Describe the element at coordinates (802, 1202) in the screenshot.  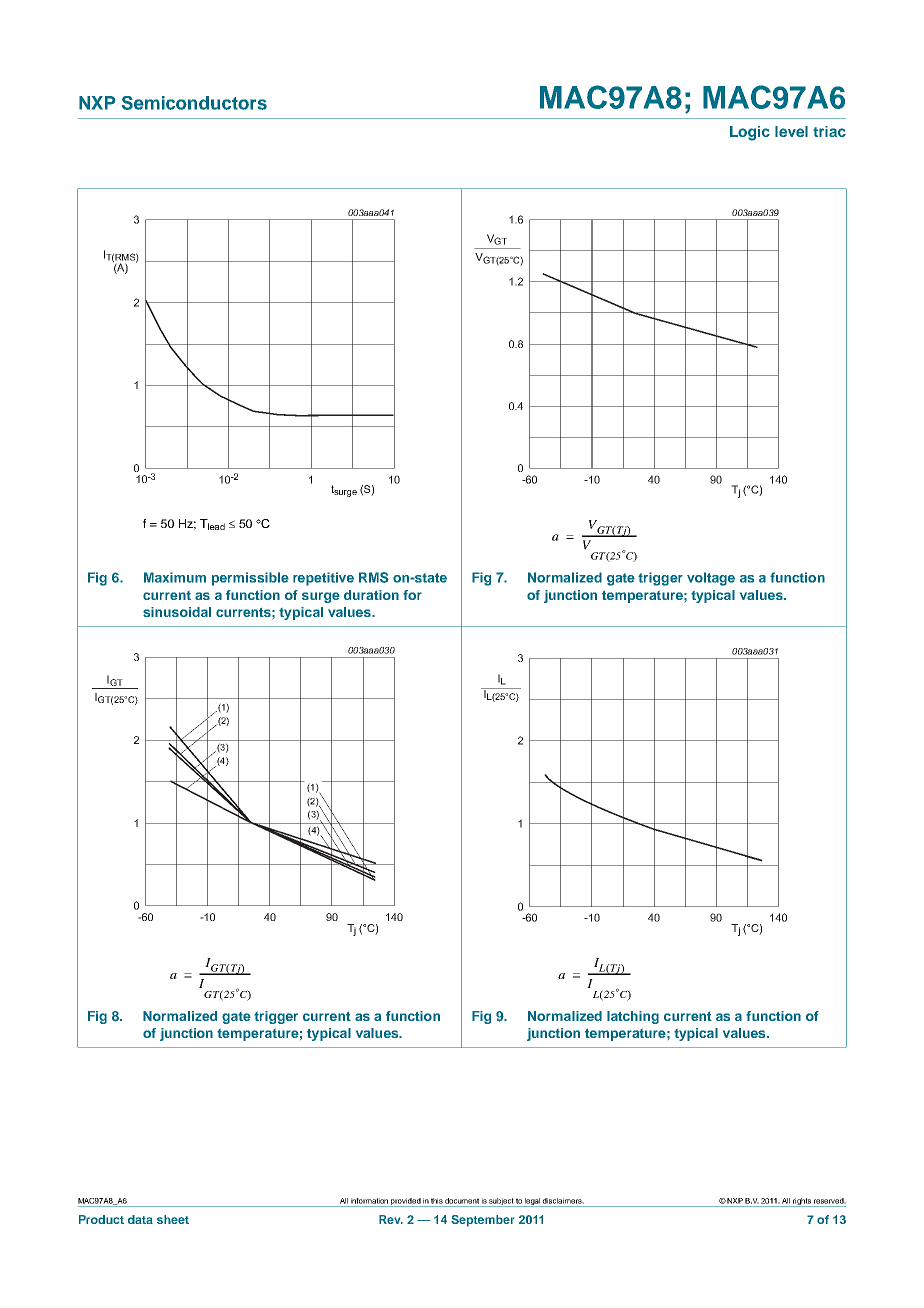
I see `rights` at that location.
